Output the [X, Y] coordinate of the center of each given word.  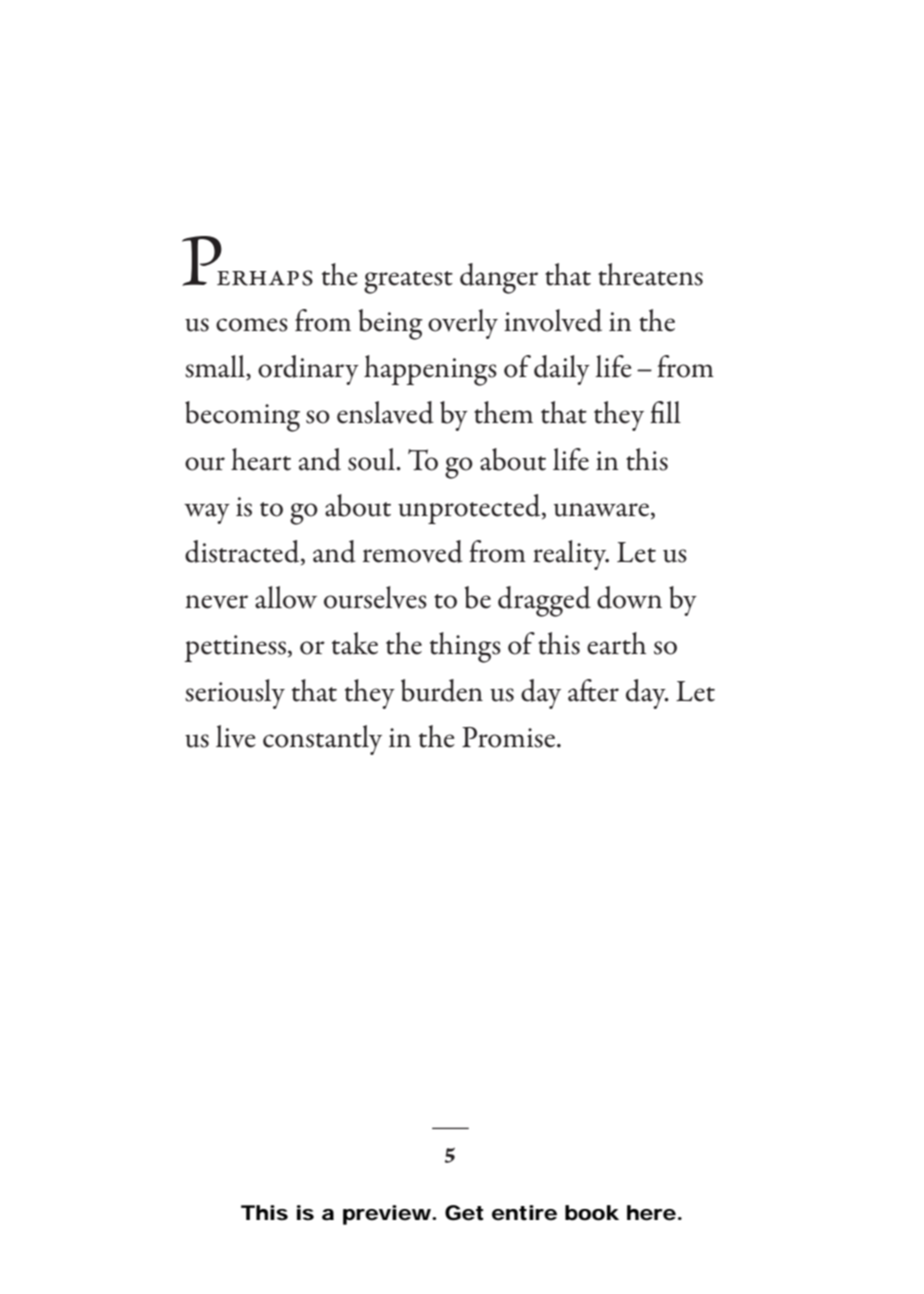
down [629, 597]
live [236, 736]
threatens [650, 274]
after [593, 690]
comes [252, 325]
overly [463, 324]
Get [464, 1213]
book [592, 1213]
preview [389, 1215]
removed [413, 551]
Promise [508, 737]
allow [286, 597]
